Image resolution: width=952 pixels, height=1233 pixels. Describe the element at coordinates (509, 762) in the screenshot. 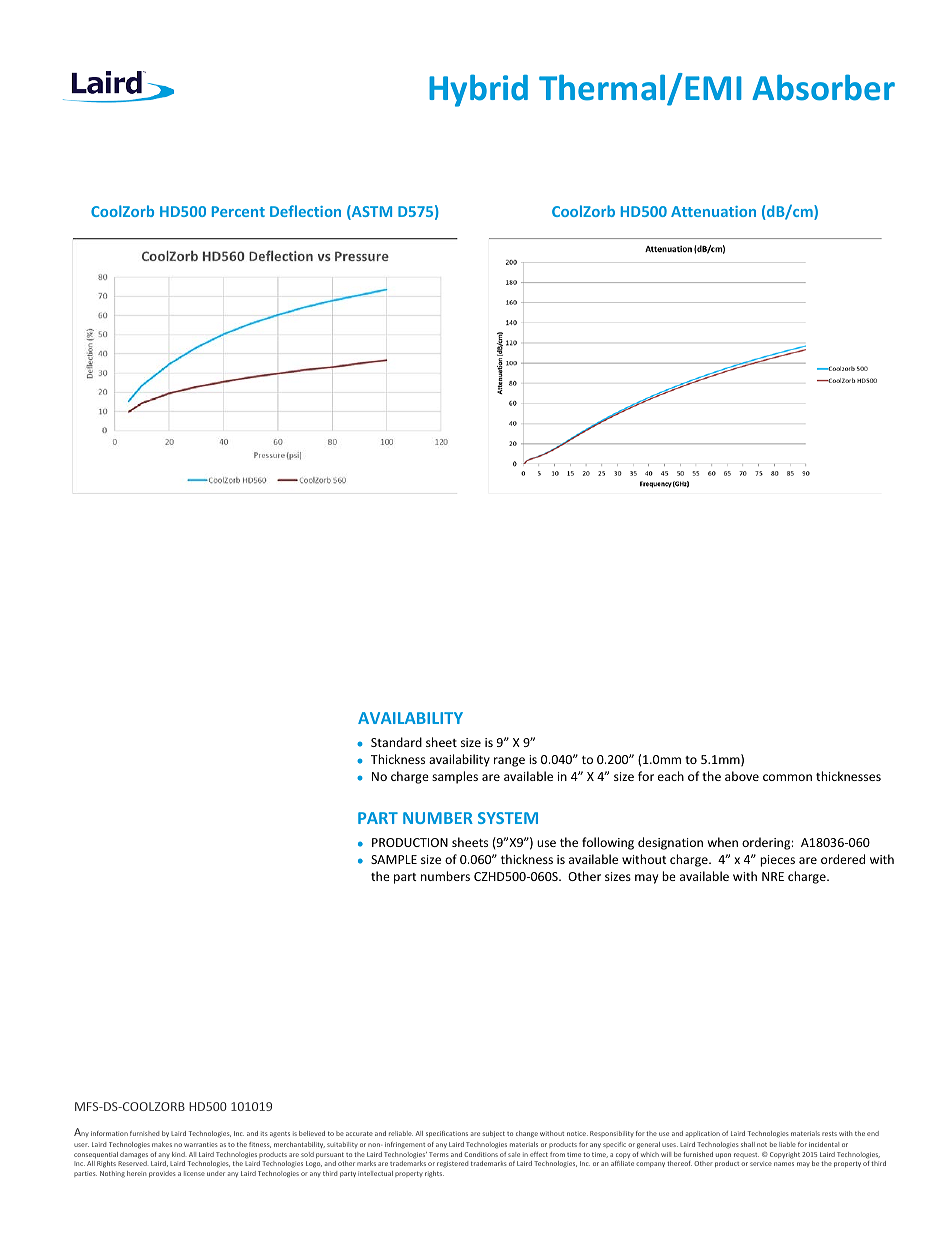

I see `range` at that location.
